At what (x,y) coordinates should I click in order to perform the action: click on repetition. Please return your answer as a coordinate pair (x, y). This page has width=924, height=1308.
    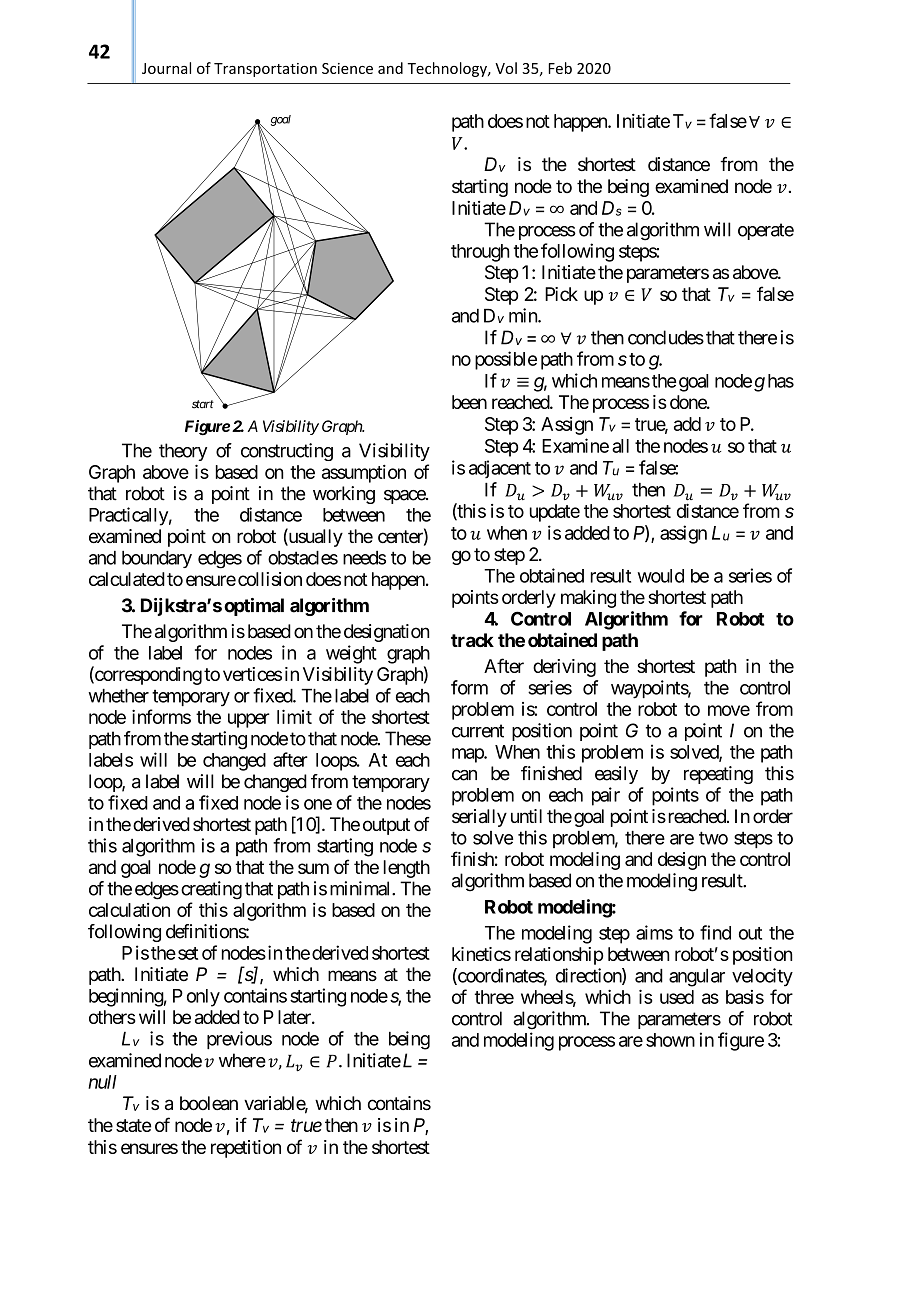
    Looking at the image, I should click on (246, 1149).
